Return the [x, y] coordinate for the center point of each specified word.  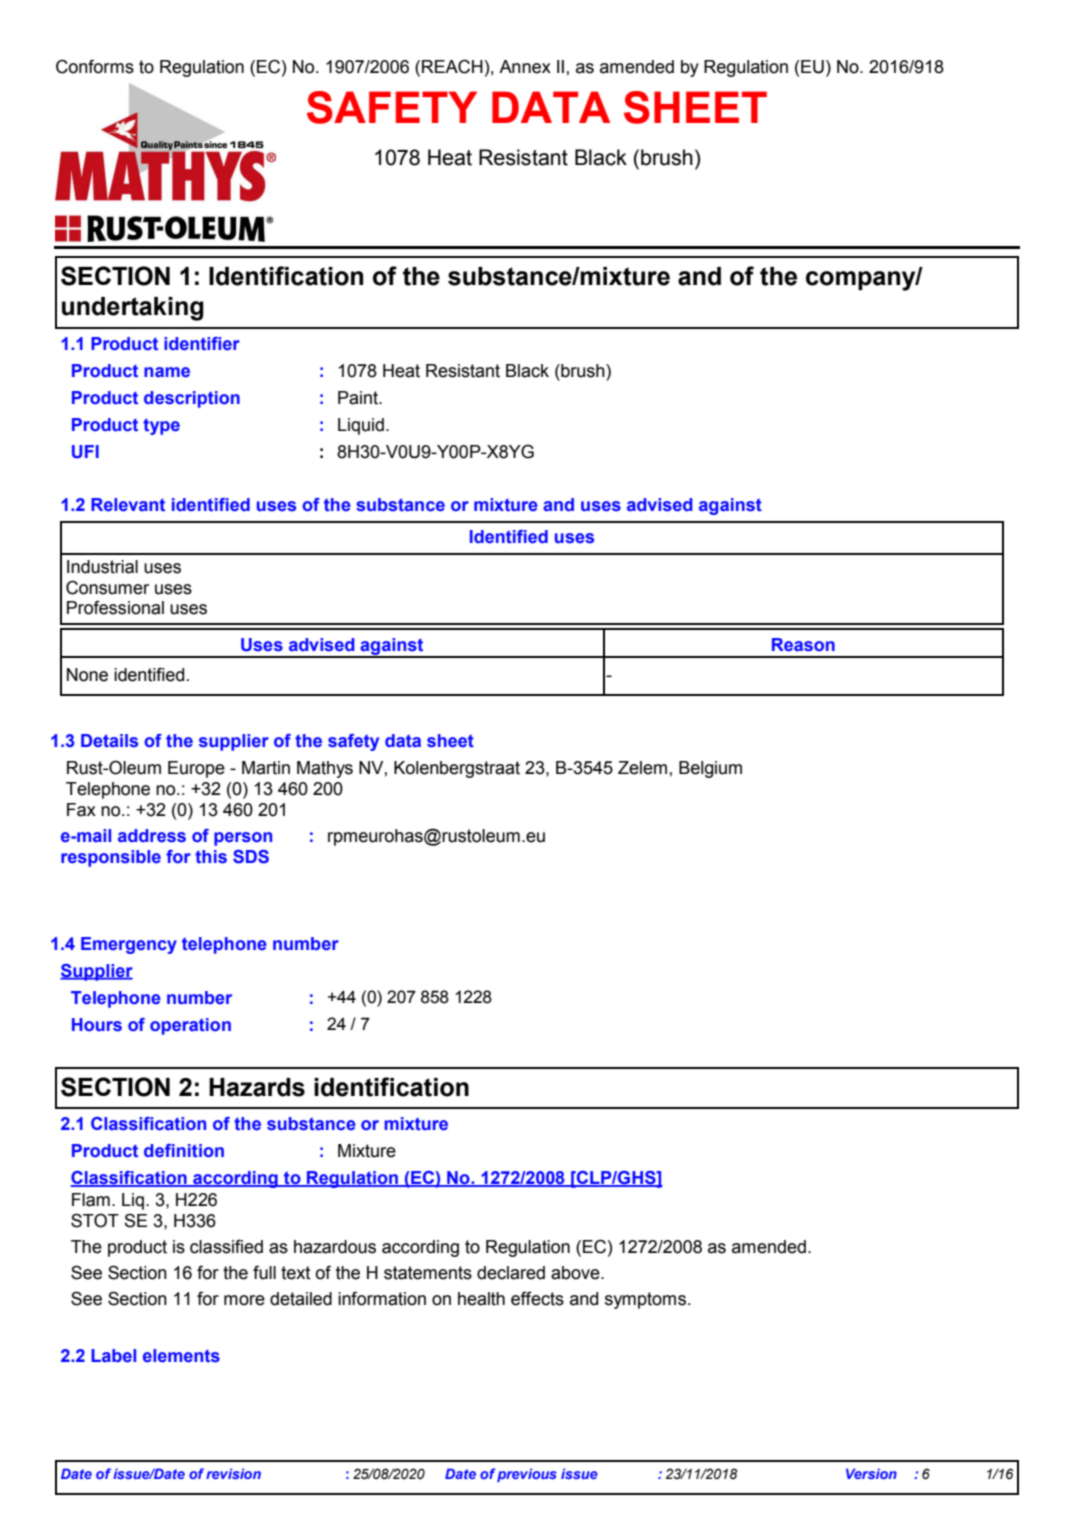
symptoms [645, 1300]
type [161, 427]
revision [233, 1473]
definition [184, 1150]
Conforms [95, 66]
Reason [803, 645]
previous [527, 1475]
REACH [452, 66]
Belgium [710, 769]
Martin [266, 768]
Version [871, 1473]
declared [511, 1273]
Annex [525, 67]
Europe [196, 769]
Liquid [361, 426]
